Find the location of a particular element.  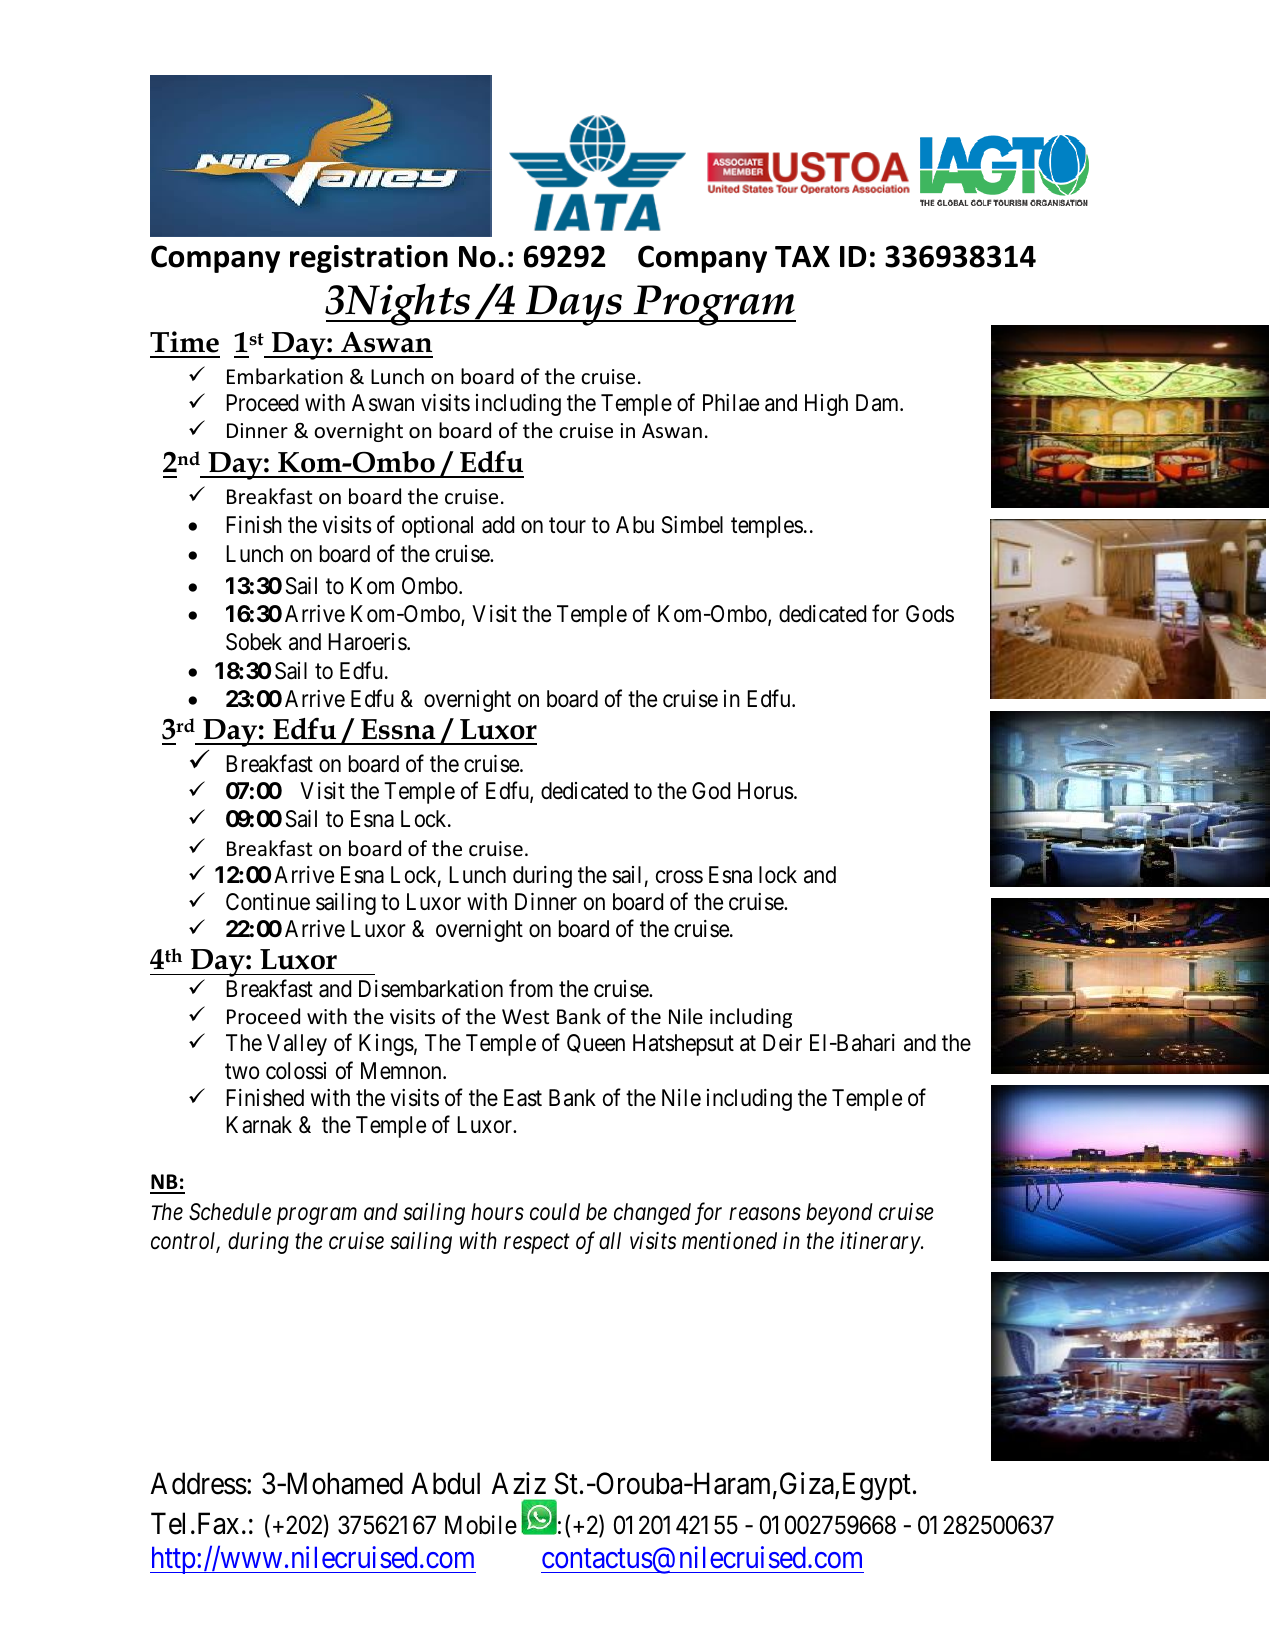

Address is located at coordinates (199, 1483).
